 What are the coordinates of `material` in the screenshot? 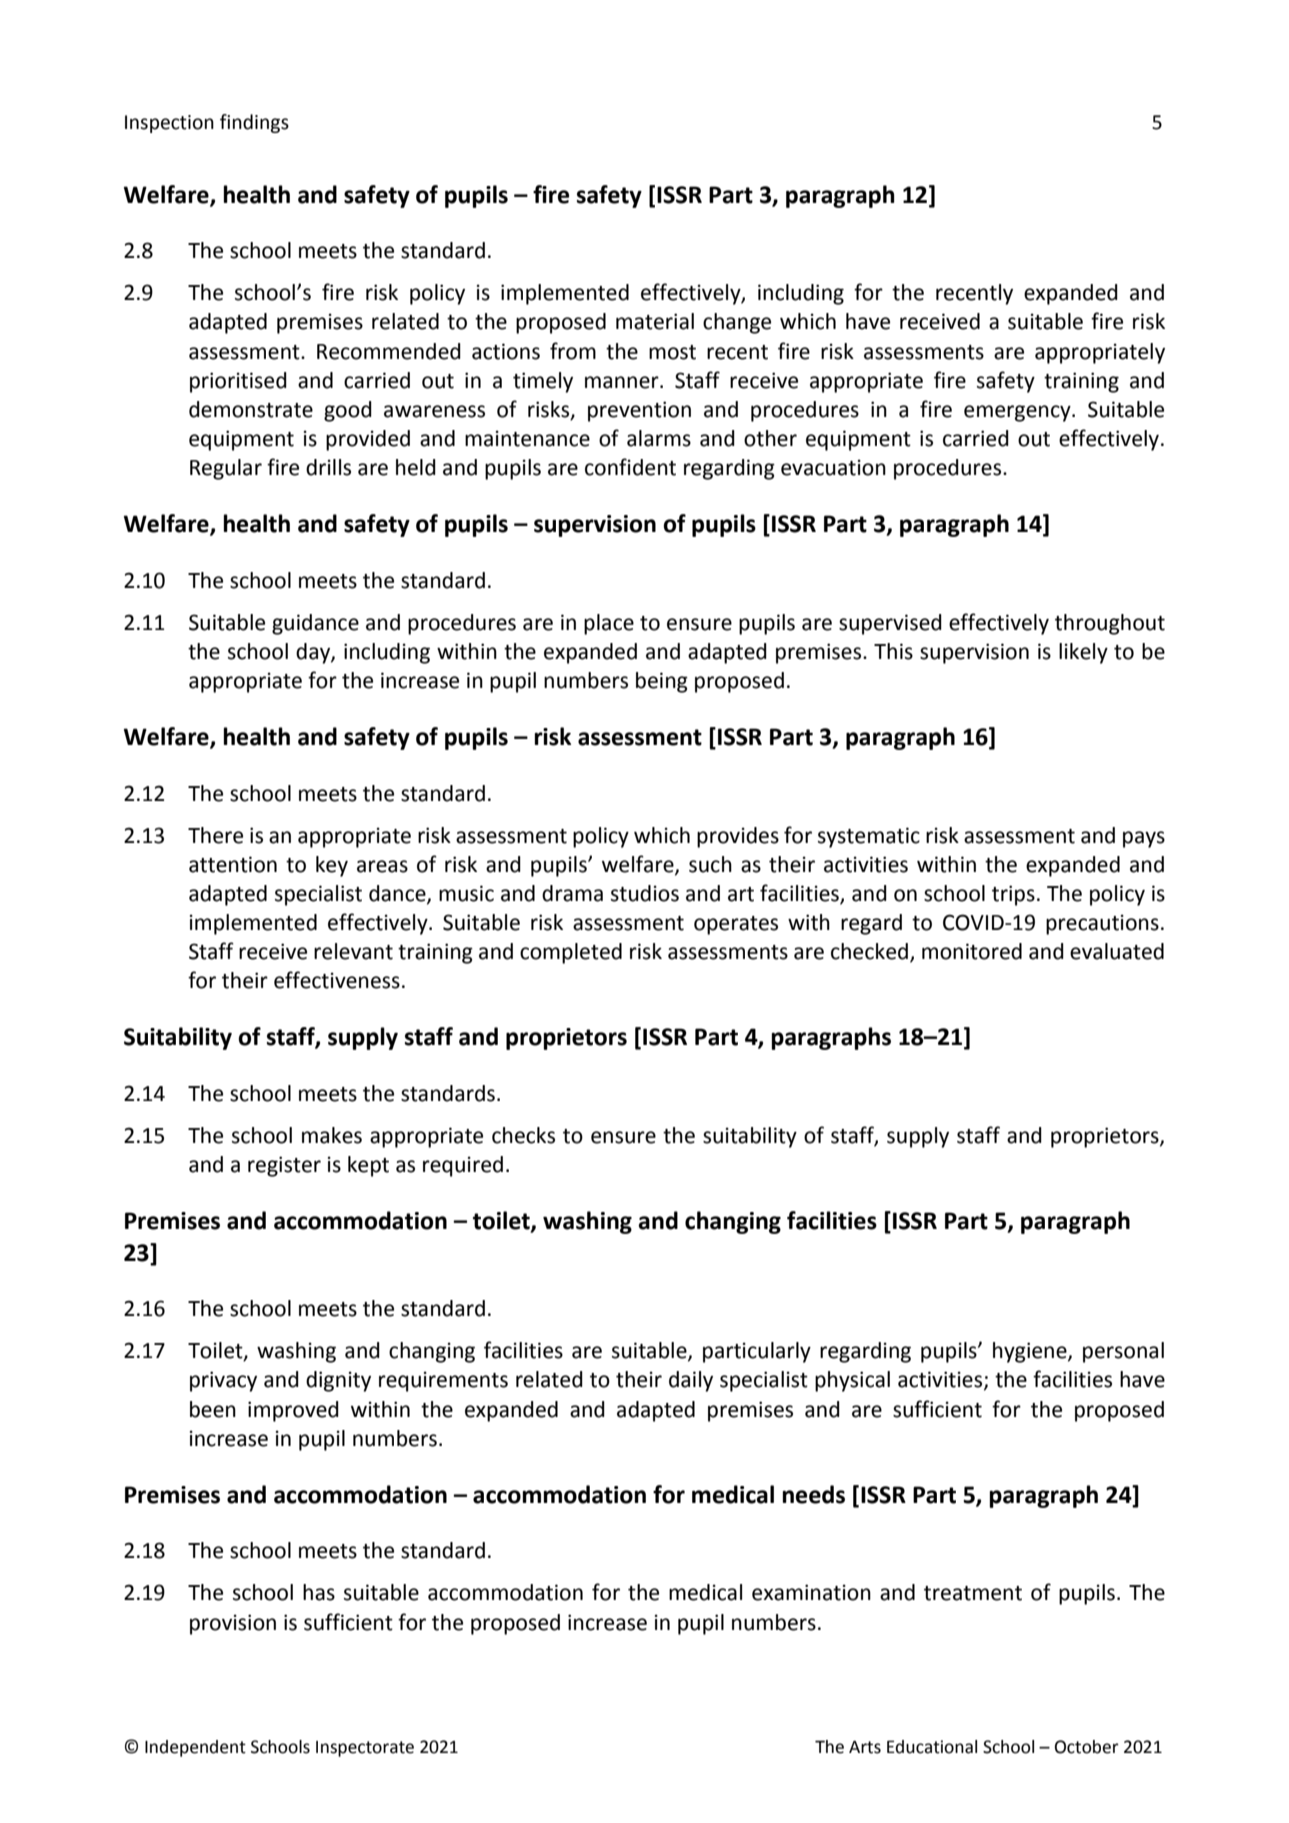 It's located at (655, 321).
